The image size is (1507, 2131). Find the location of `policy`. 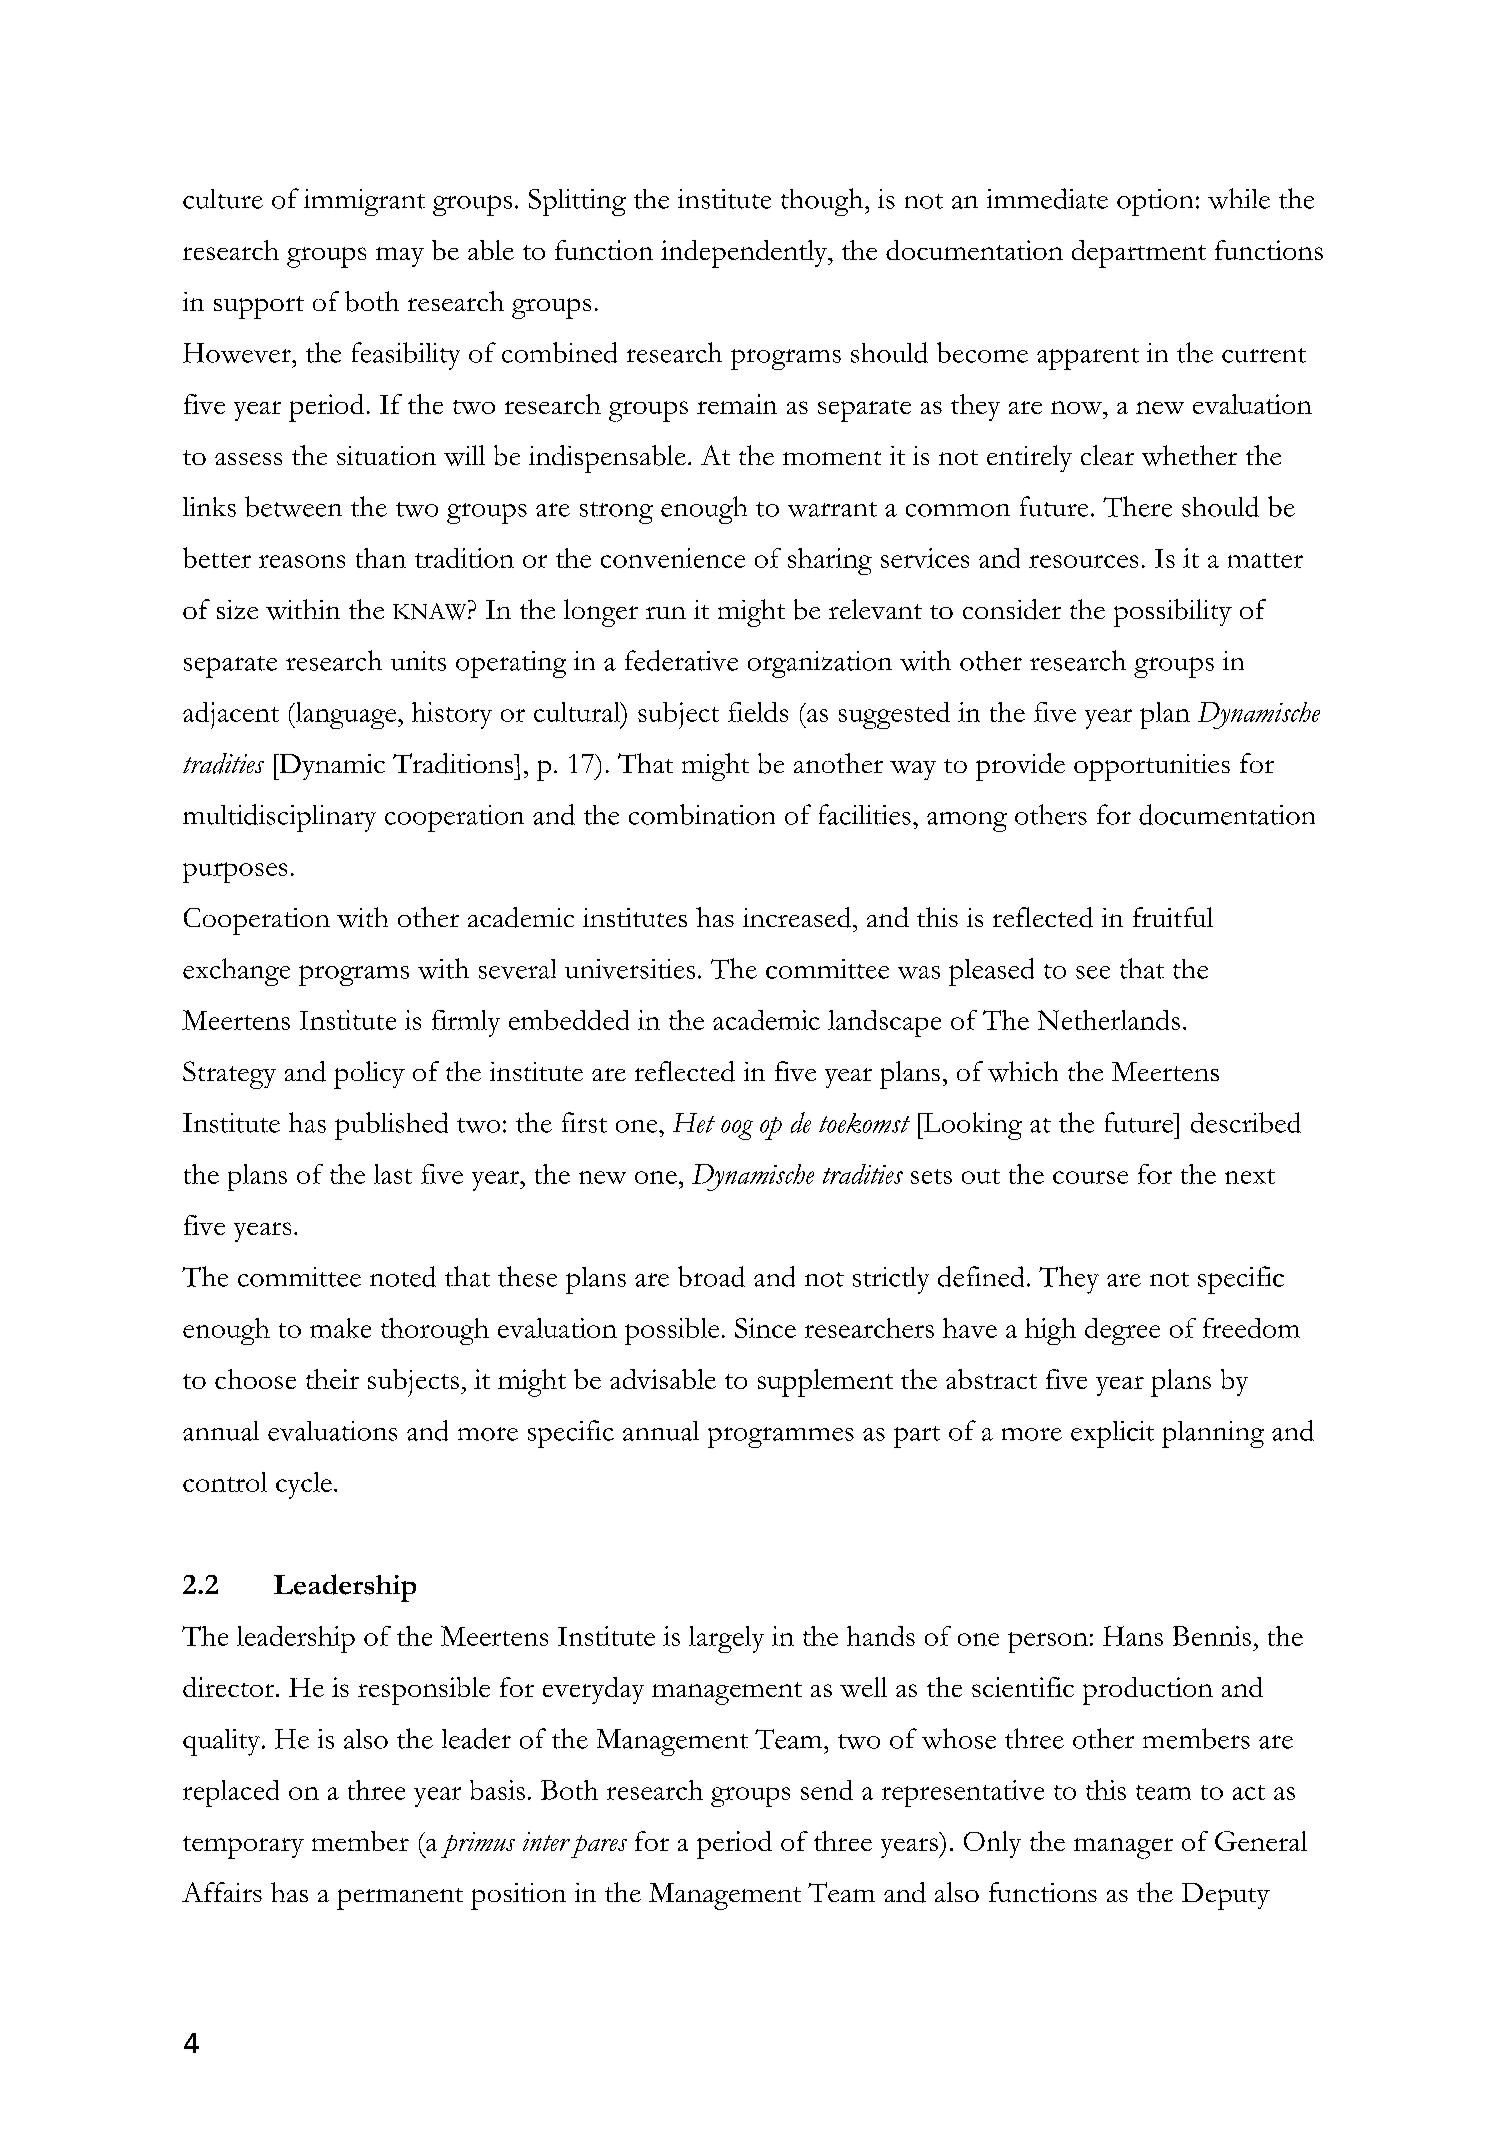

policy is located at coordinates (369, 1075).
